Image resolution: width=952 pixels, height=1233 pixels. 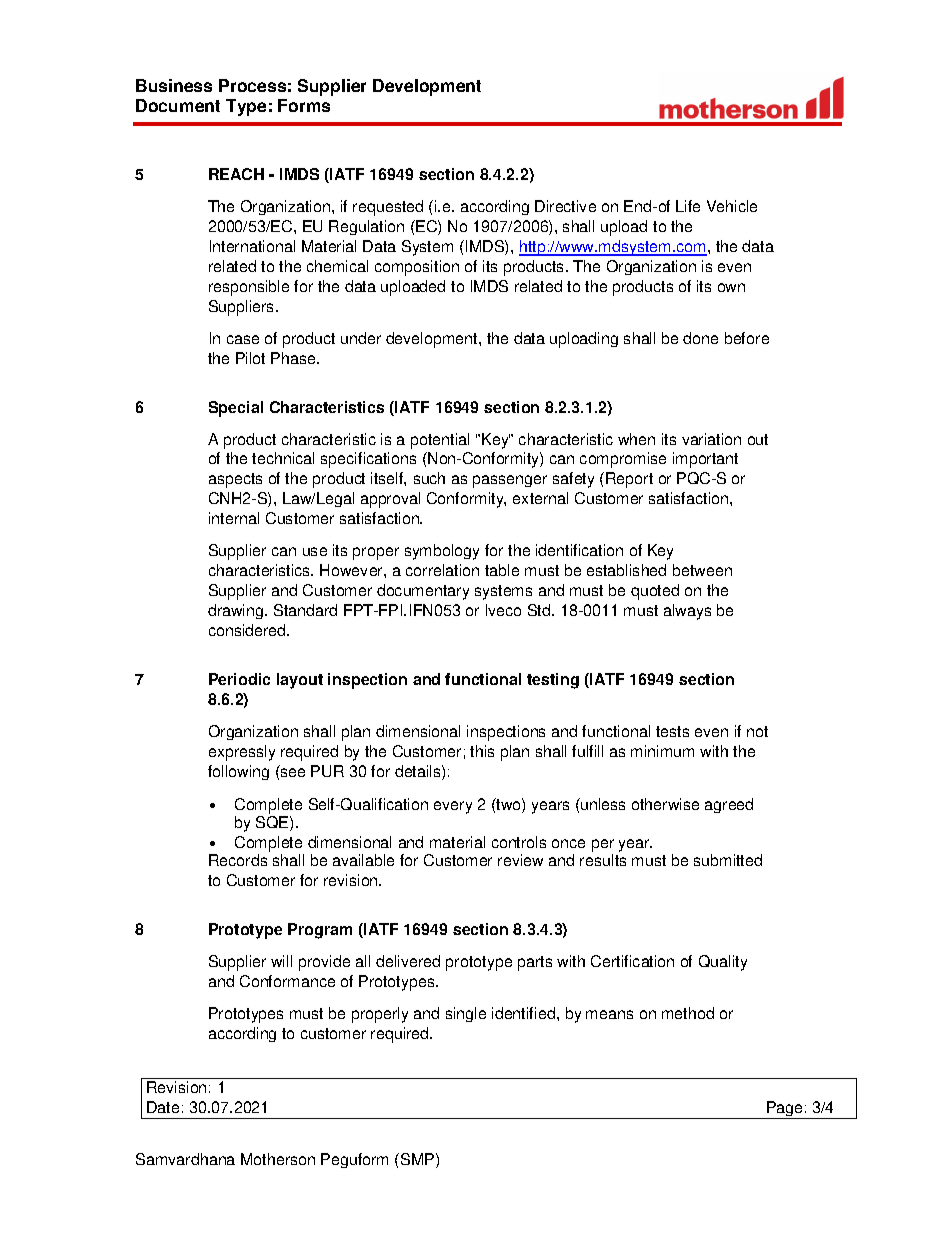 I want to click on Forms, so click(x=304, y=105).
